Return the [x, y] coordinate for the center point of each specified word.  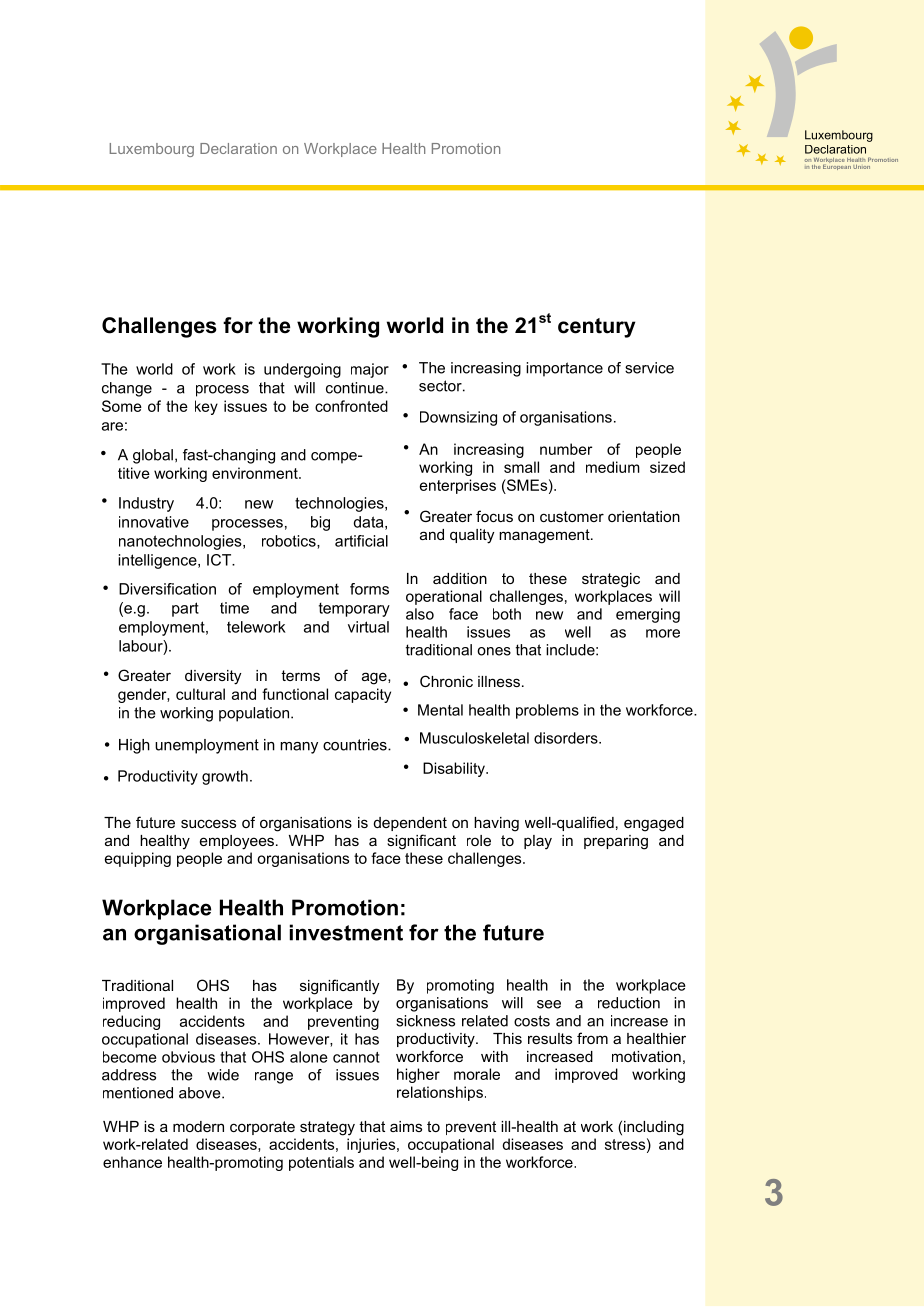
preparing [616, 842]
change [127, 389]
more [663, 633]
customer [572, 516]
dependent [410, 824]
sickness [425, 1021]
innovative [154, 522]
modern [198, 1126]
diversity [213, 677]
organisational [207, 934]
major [370, 370]
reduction [629, 1003]
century [596, 328]
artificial [361, 541]
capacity [363, 695]
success [208, 823]
